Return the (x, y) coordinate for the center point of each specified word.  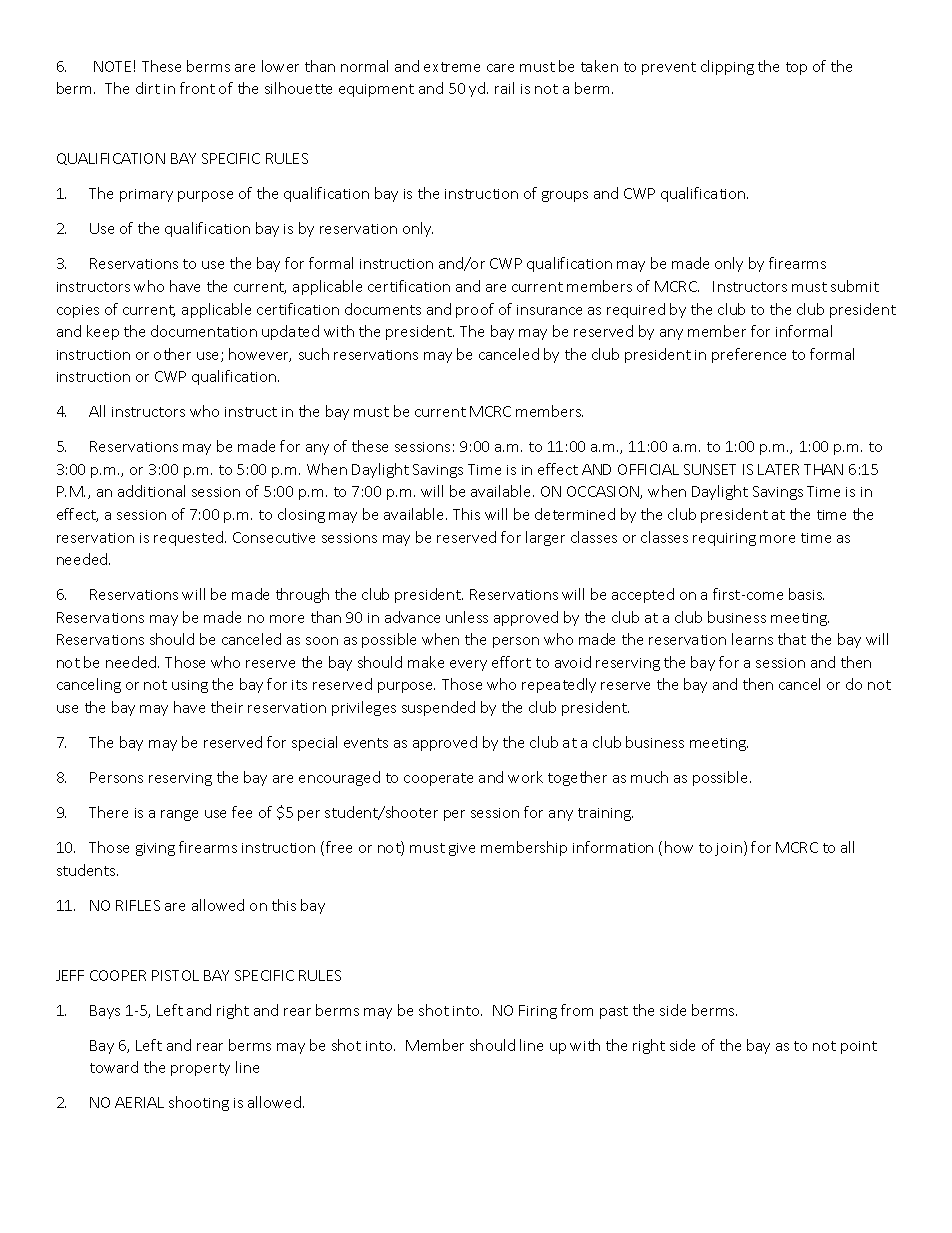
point (859, 1047)
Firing (538, 1012)
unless (467, 617)
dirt (148, 88)
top (796, 68)
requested (190, 538)
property (200, 1069)
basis (806, 594)
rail (504, 88)
